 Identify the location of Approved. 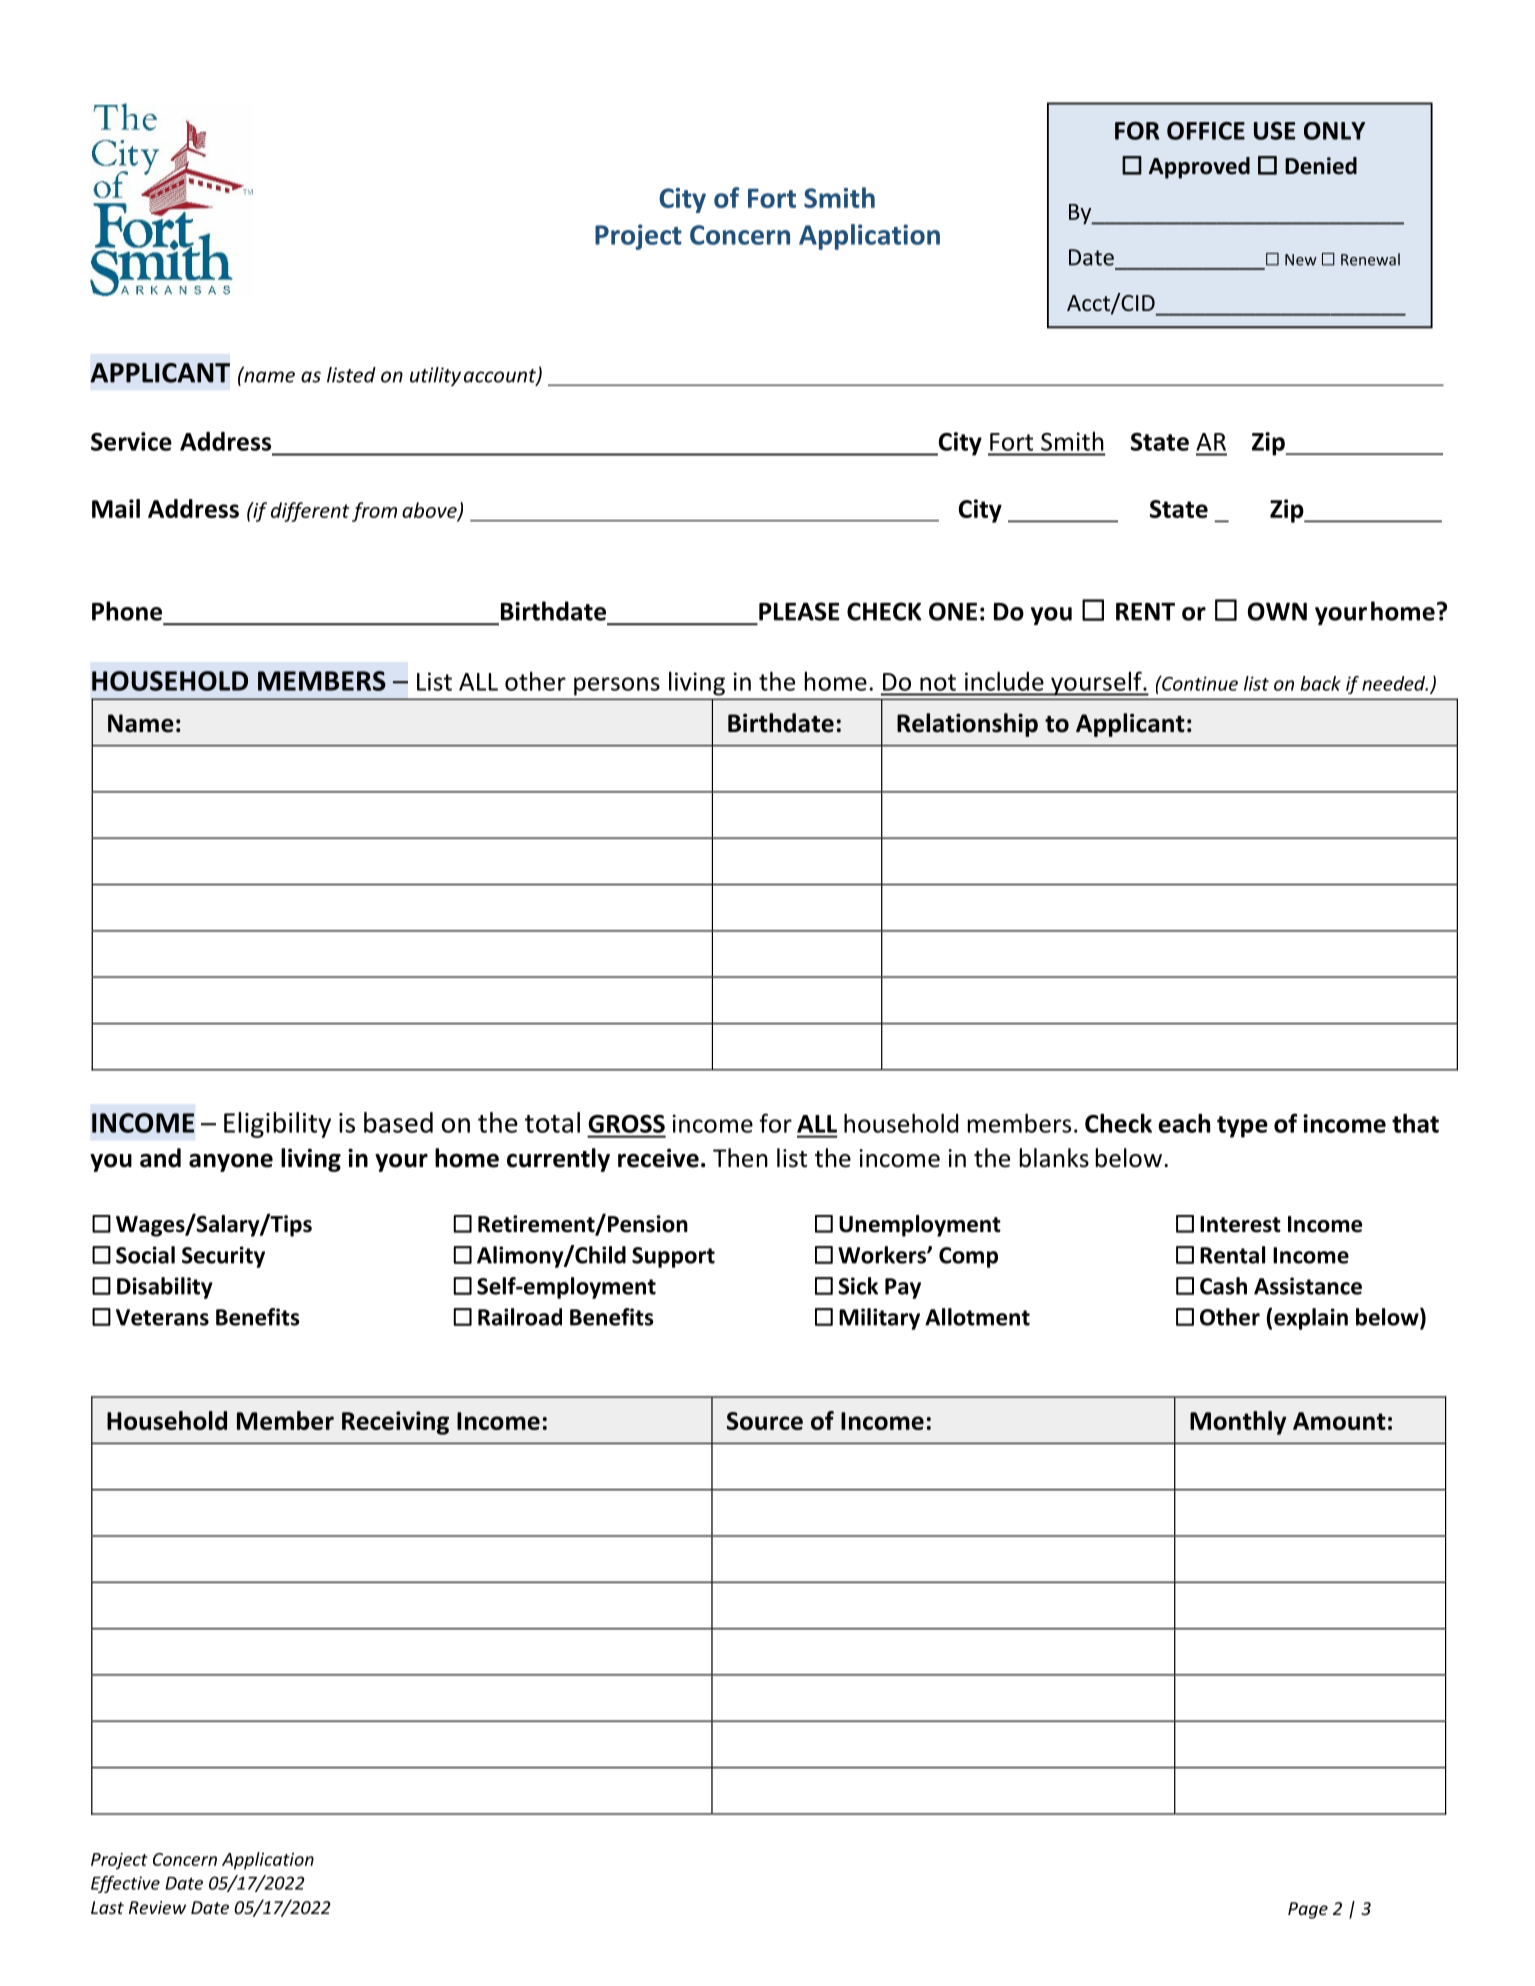
(1199, 168).
